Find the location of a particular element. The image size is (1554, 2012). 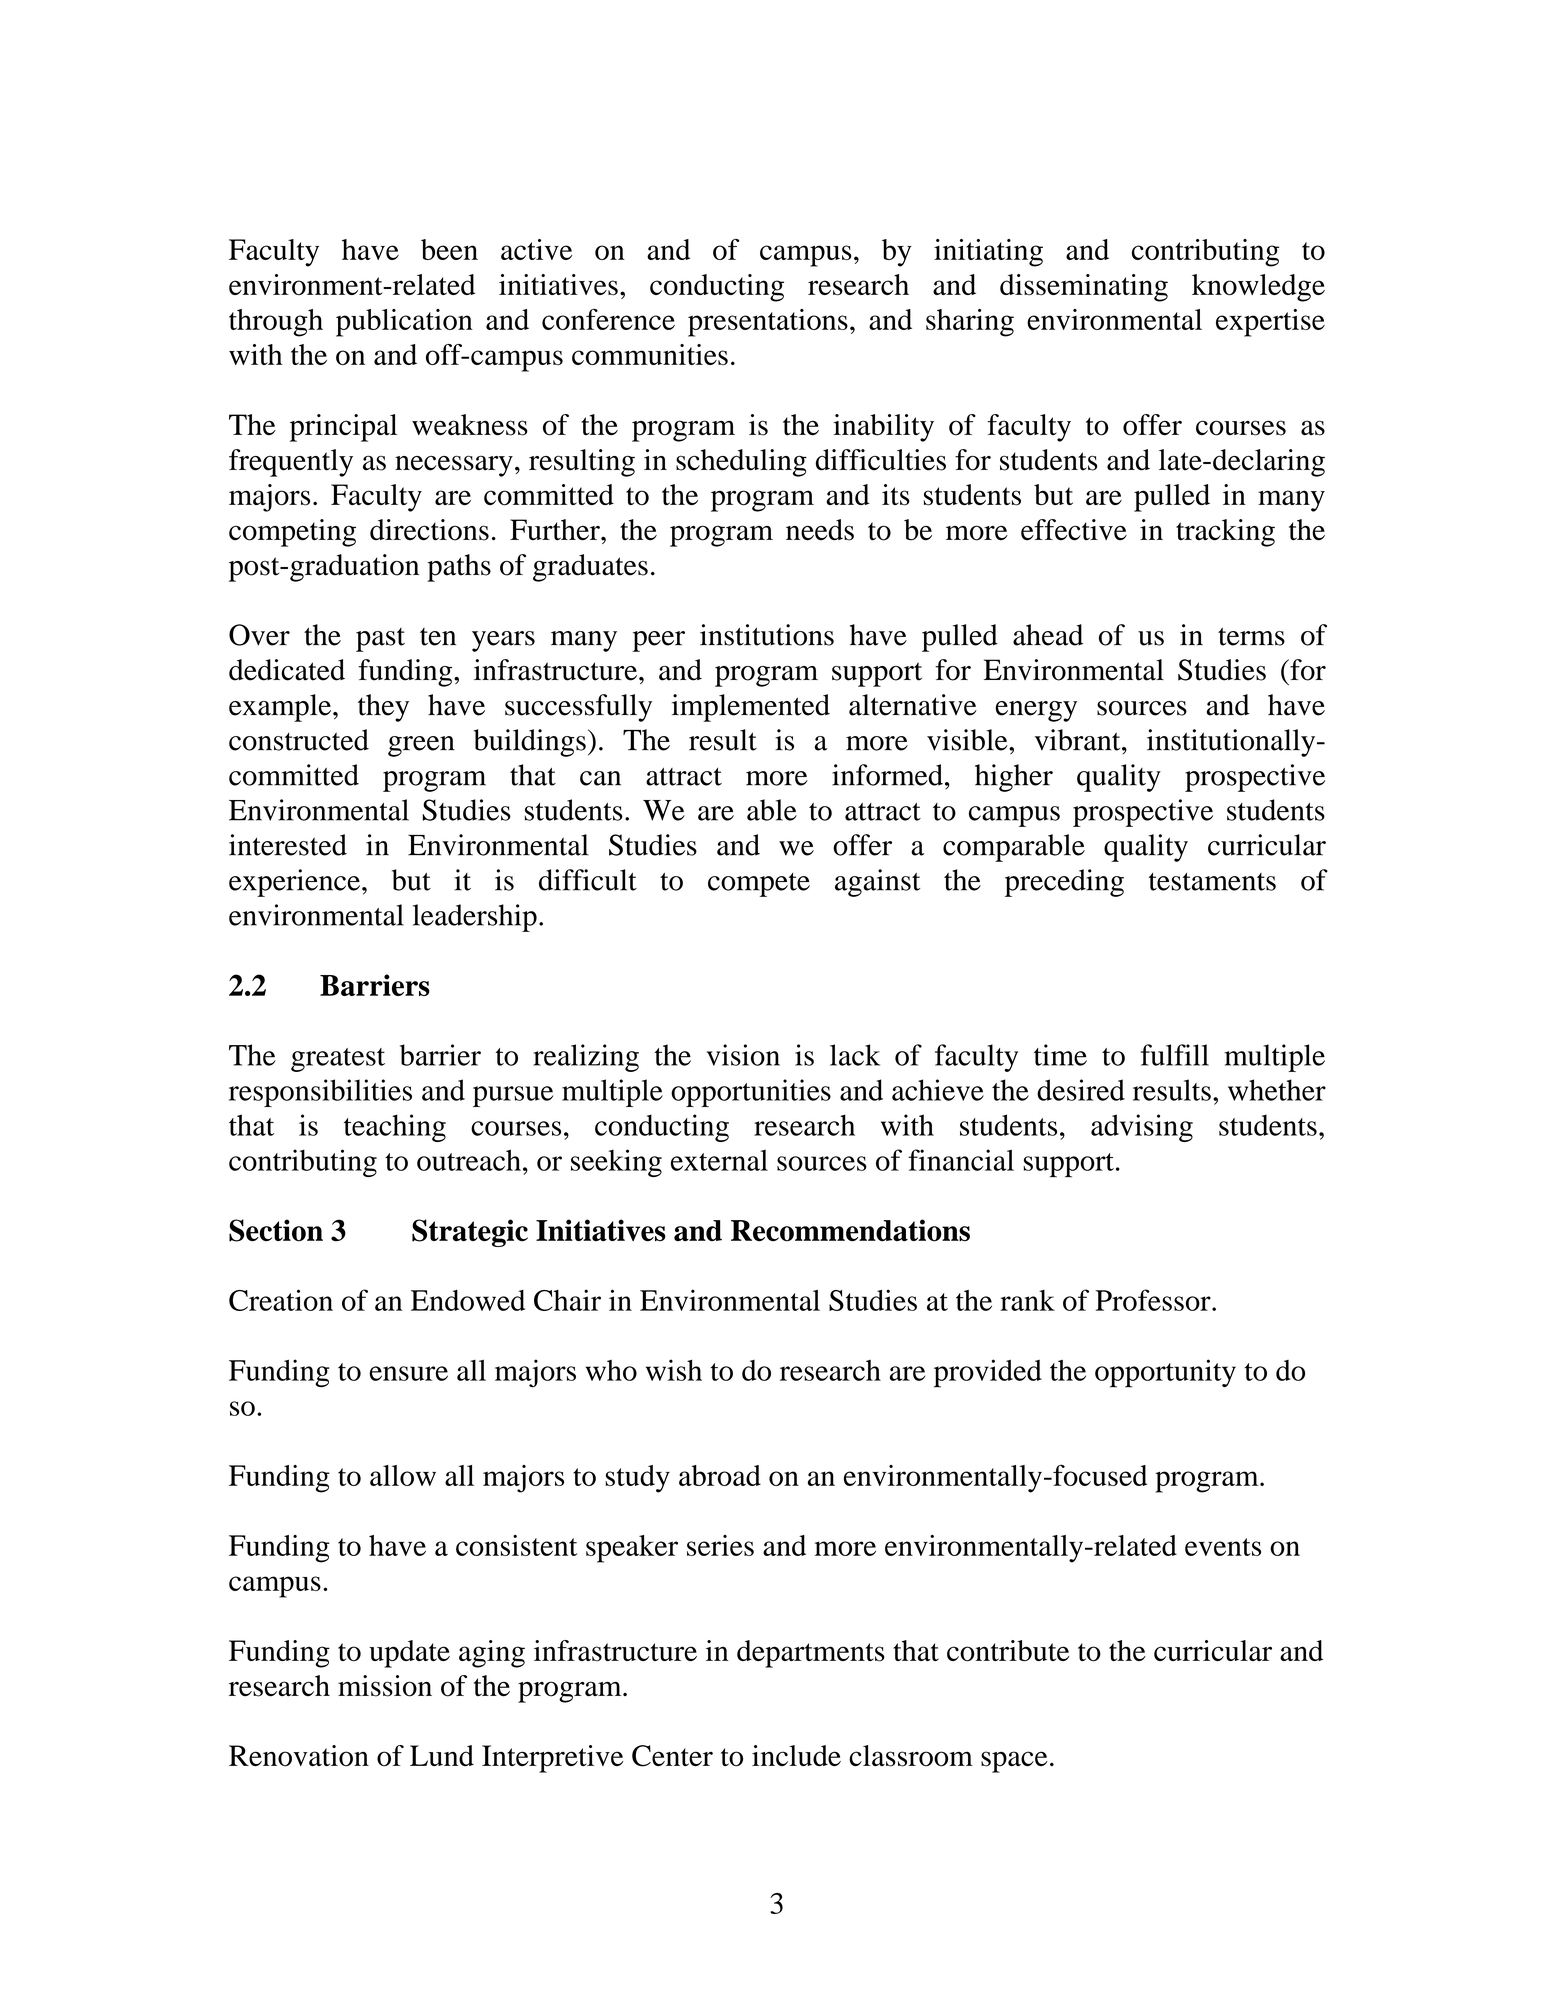

tracking is located at coordinates (1225, 533).
